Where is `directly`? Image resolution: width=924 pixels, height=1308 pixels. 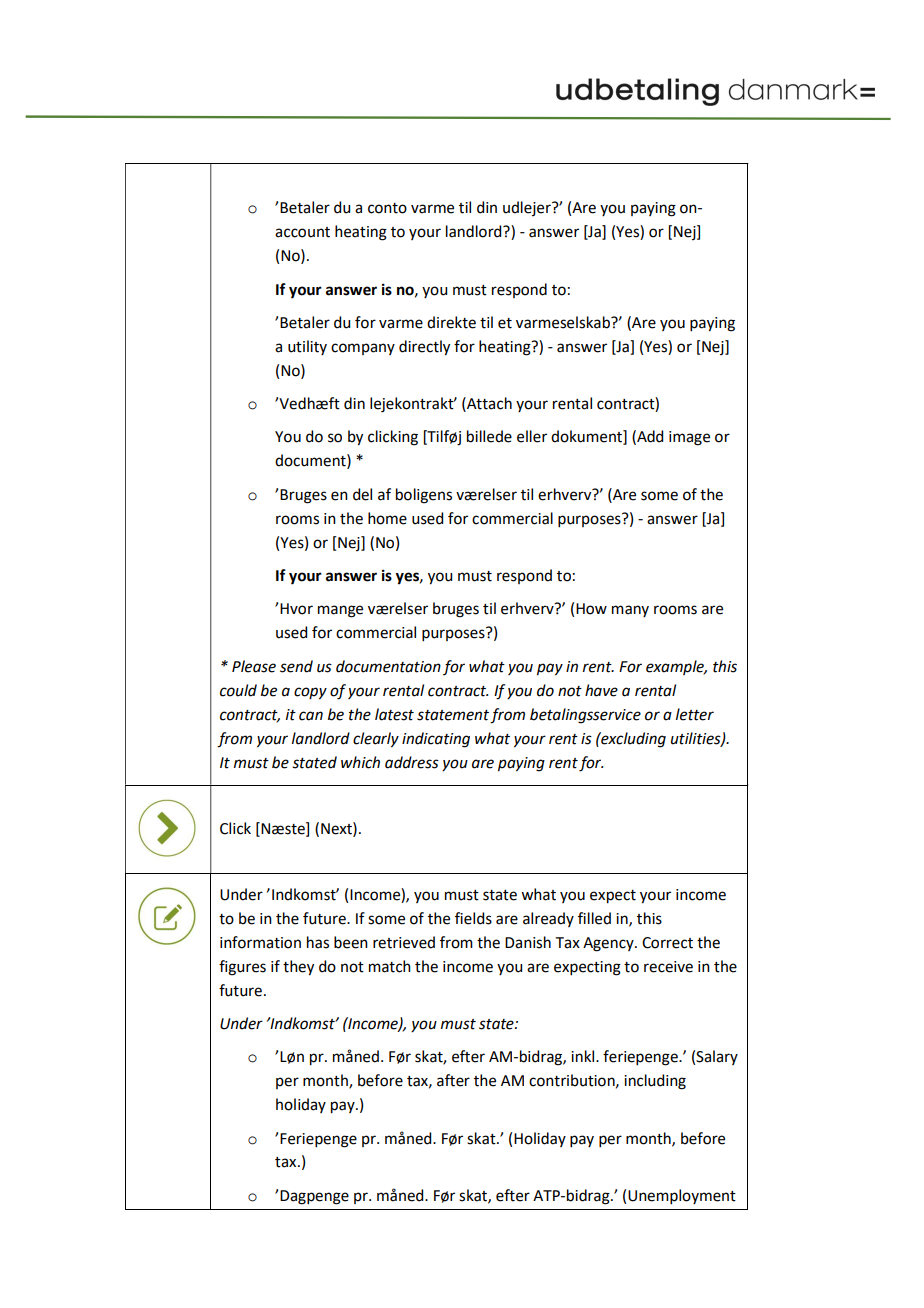 directly is located at coordinates (424, 348).
